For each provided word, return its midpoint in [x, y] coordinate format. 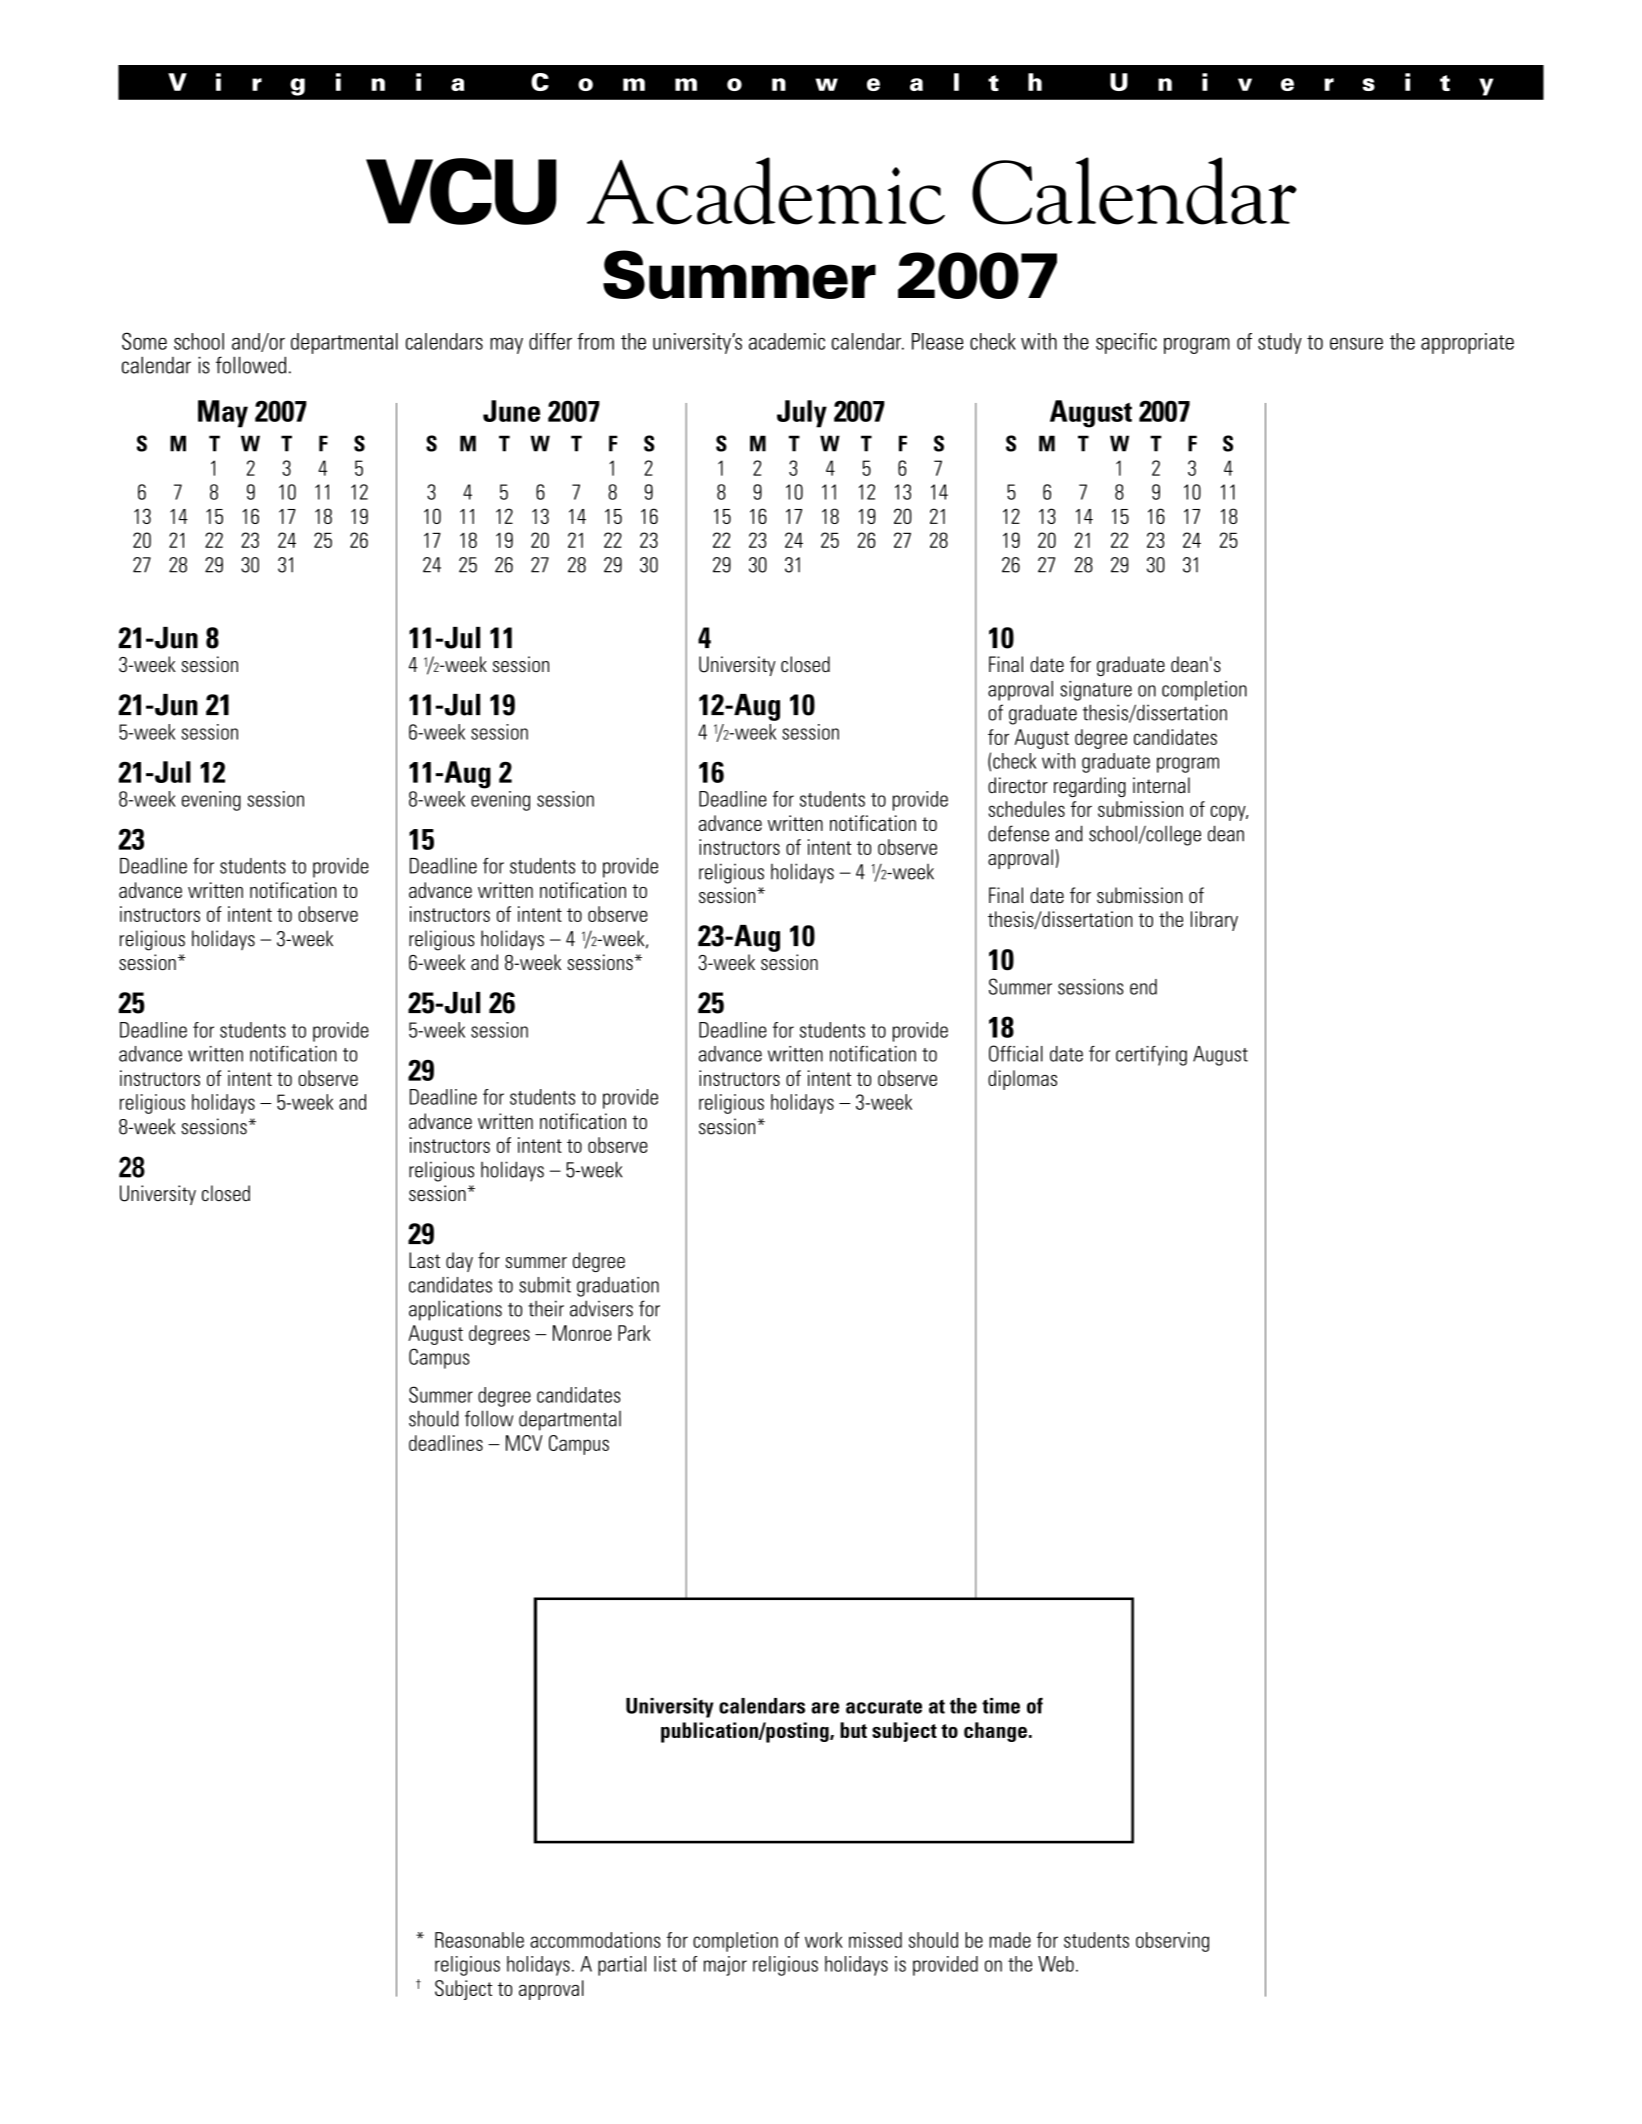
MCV [524, 1443]
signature [1096, 691]
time [1001, 1706]
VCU [461, 191]
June [511, 411]
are [825, 1708]
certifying [1151, 1056]
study [1280, 343]
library [1214, 921]
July [802, 414]
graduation [618, 1287]
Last [424, 1260]
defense [1018, 833]
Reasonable [479, 1940]
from [595, 341]
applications [455, 1310]
